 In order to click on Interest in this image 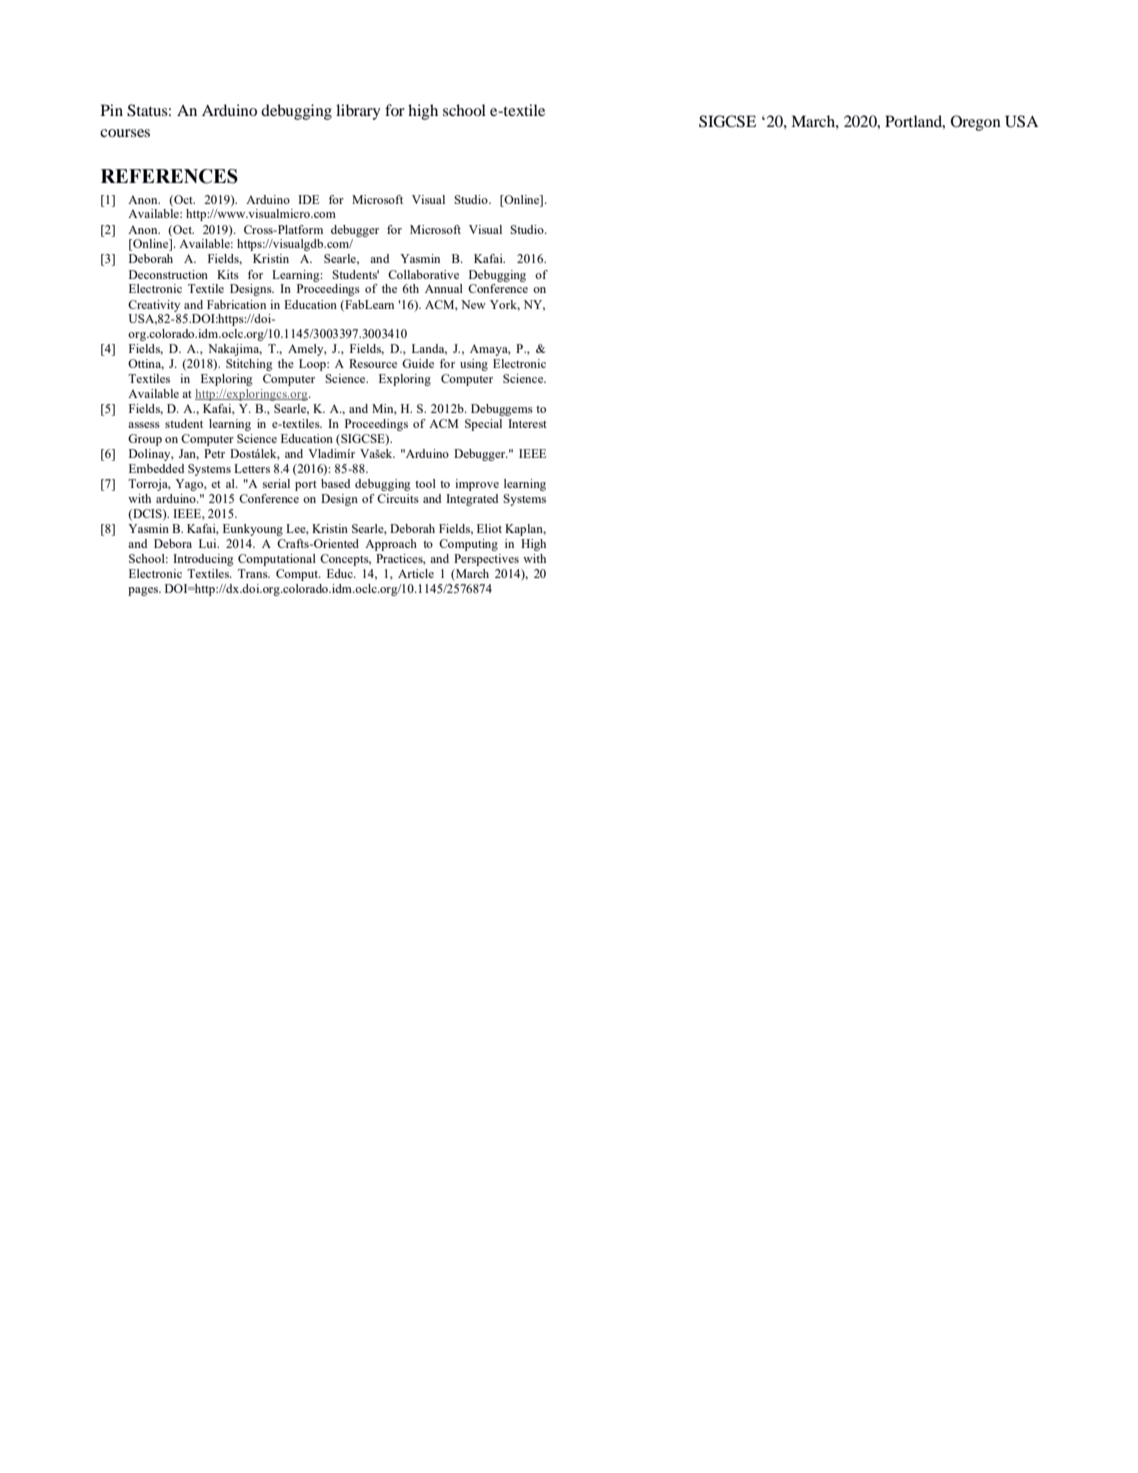, I will do `click(527, 423)`.
